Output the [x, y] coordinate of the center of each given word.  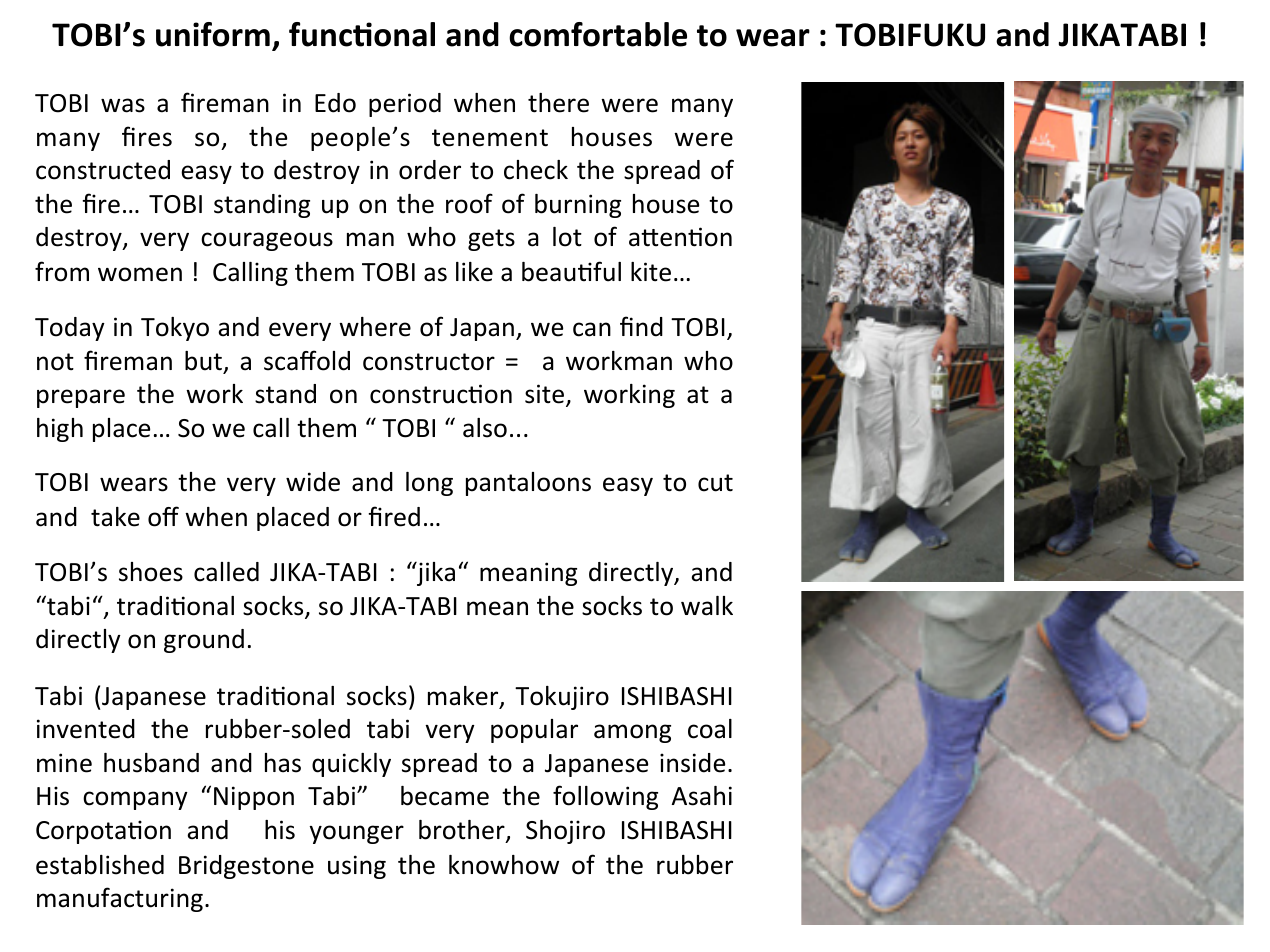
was [123, 105]
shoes [151, 572]
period [405, 105]
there [558, 103]
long [429, 484]
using [357, 867]
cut [715, 483]
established [100, 865]
